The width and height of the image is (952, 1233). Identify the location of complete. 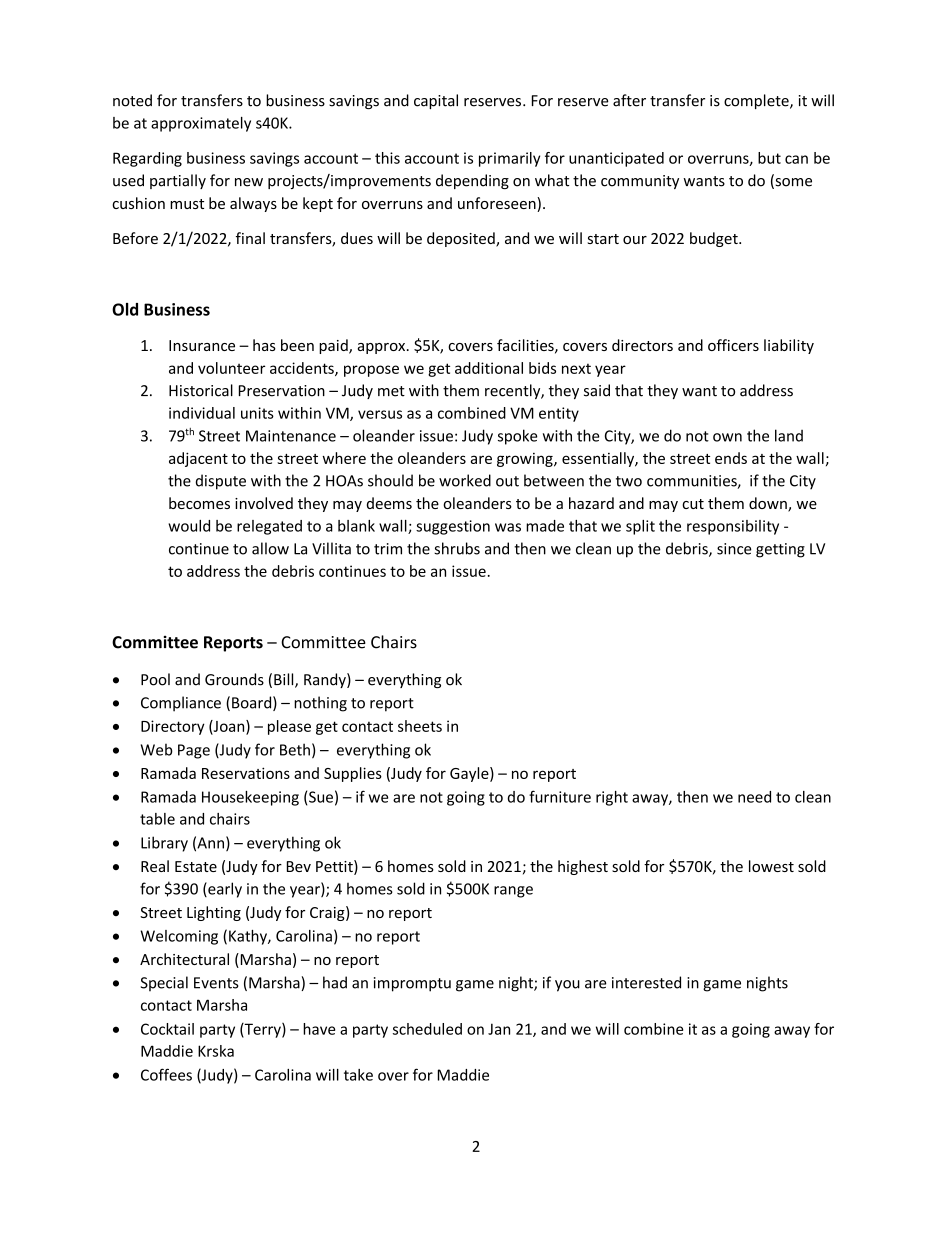
(757, 101).
